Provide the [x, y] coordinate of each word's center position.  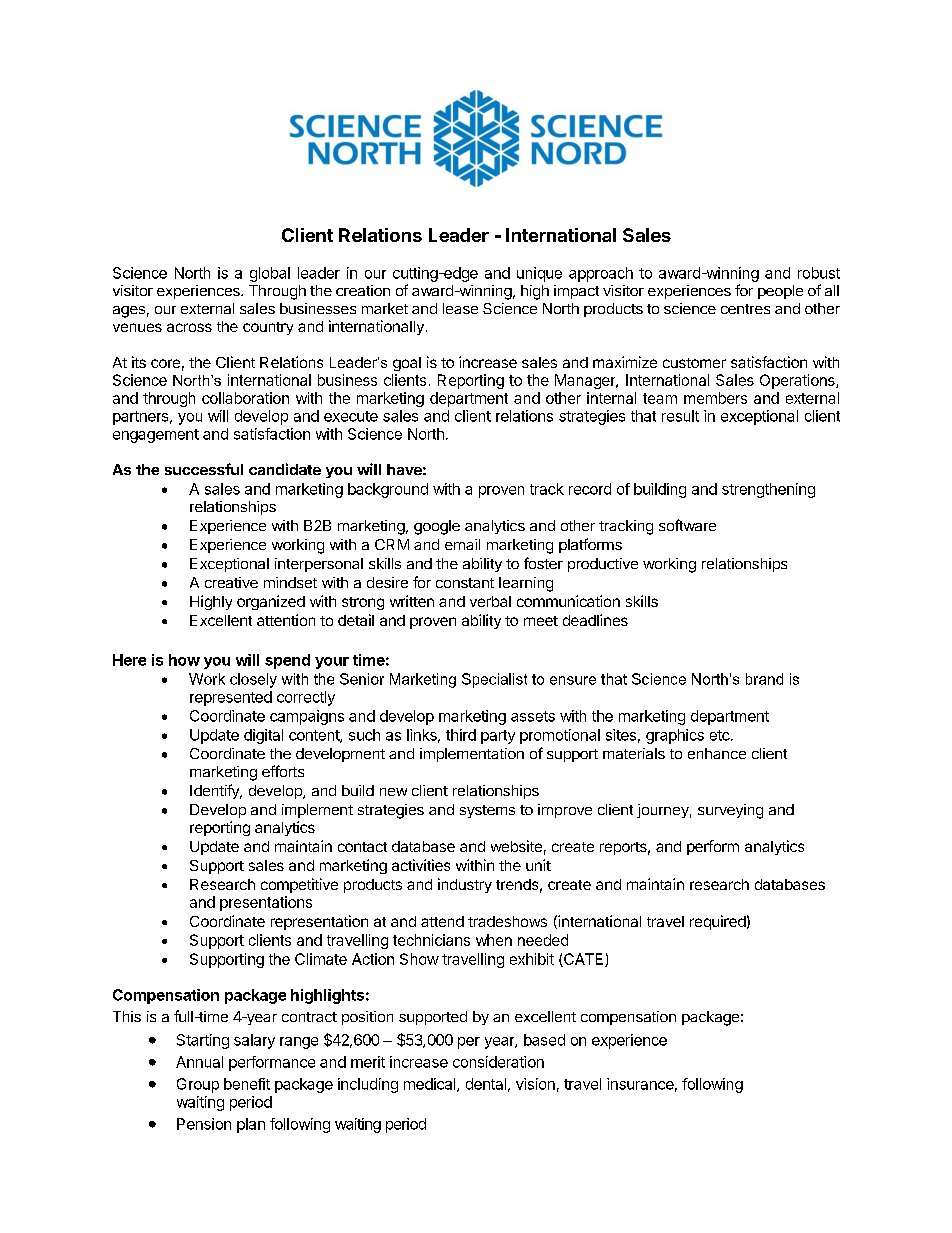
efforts [283, 771]
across [189, 327]
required [718, 922]
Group [198, 1085]
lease [460, 308]
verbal [490, 601]
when [494, 940]
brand [764, 679]
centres [745, 309]
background [388, 490]
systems [487, 811]
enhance [717, 753]
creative [231, 582]
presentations [266, 903]
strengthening [768, 490]
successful [204, 469]
